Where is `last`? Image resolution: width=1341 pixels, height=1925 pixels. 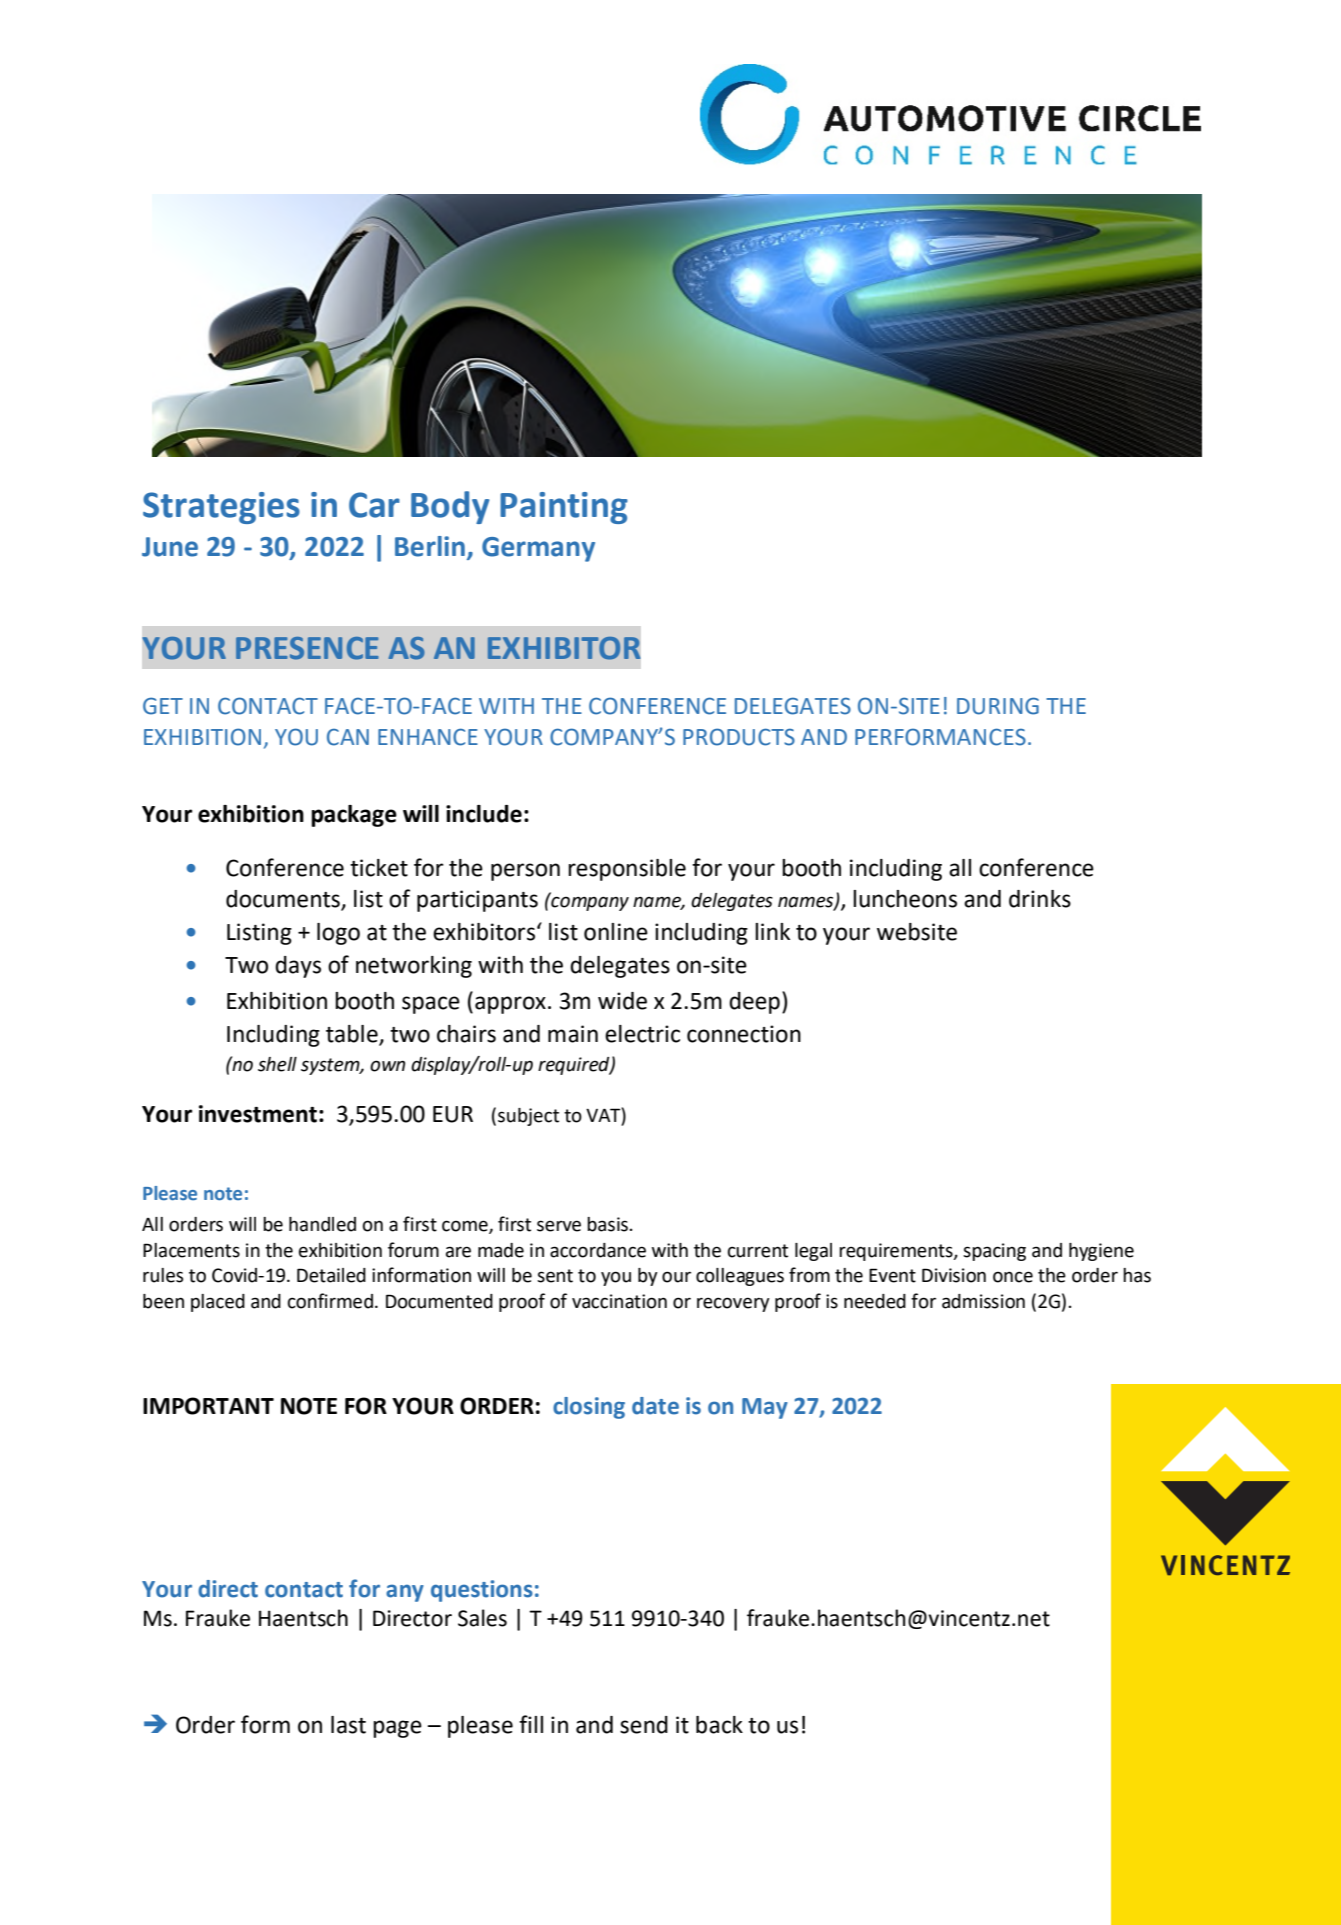 last is located at coordinates (348, 1725).
